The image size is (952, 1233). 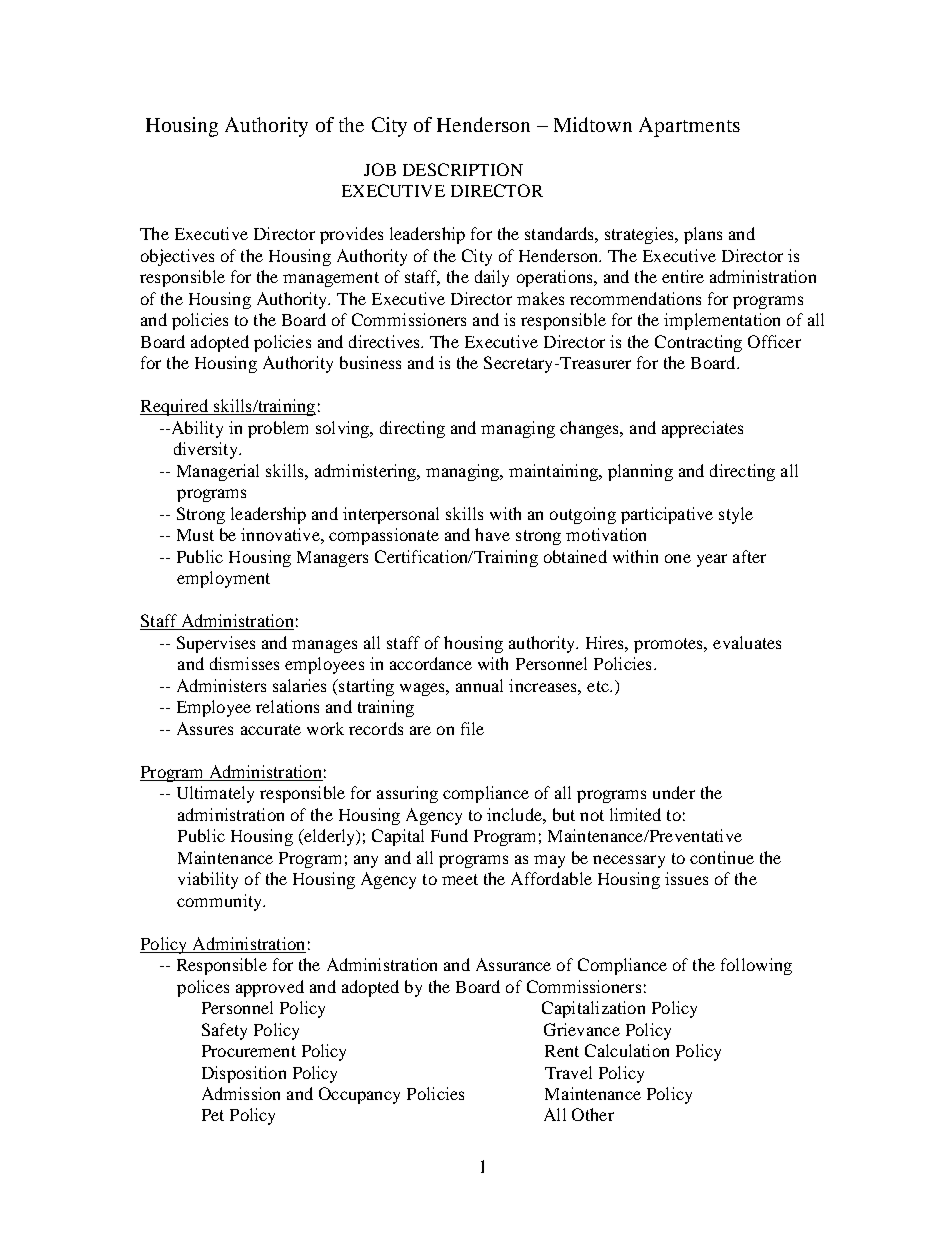 I want to click on promotes, so click(x=670, y=645).
